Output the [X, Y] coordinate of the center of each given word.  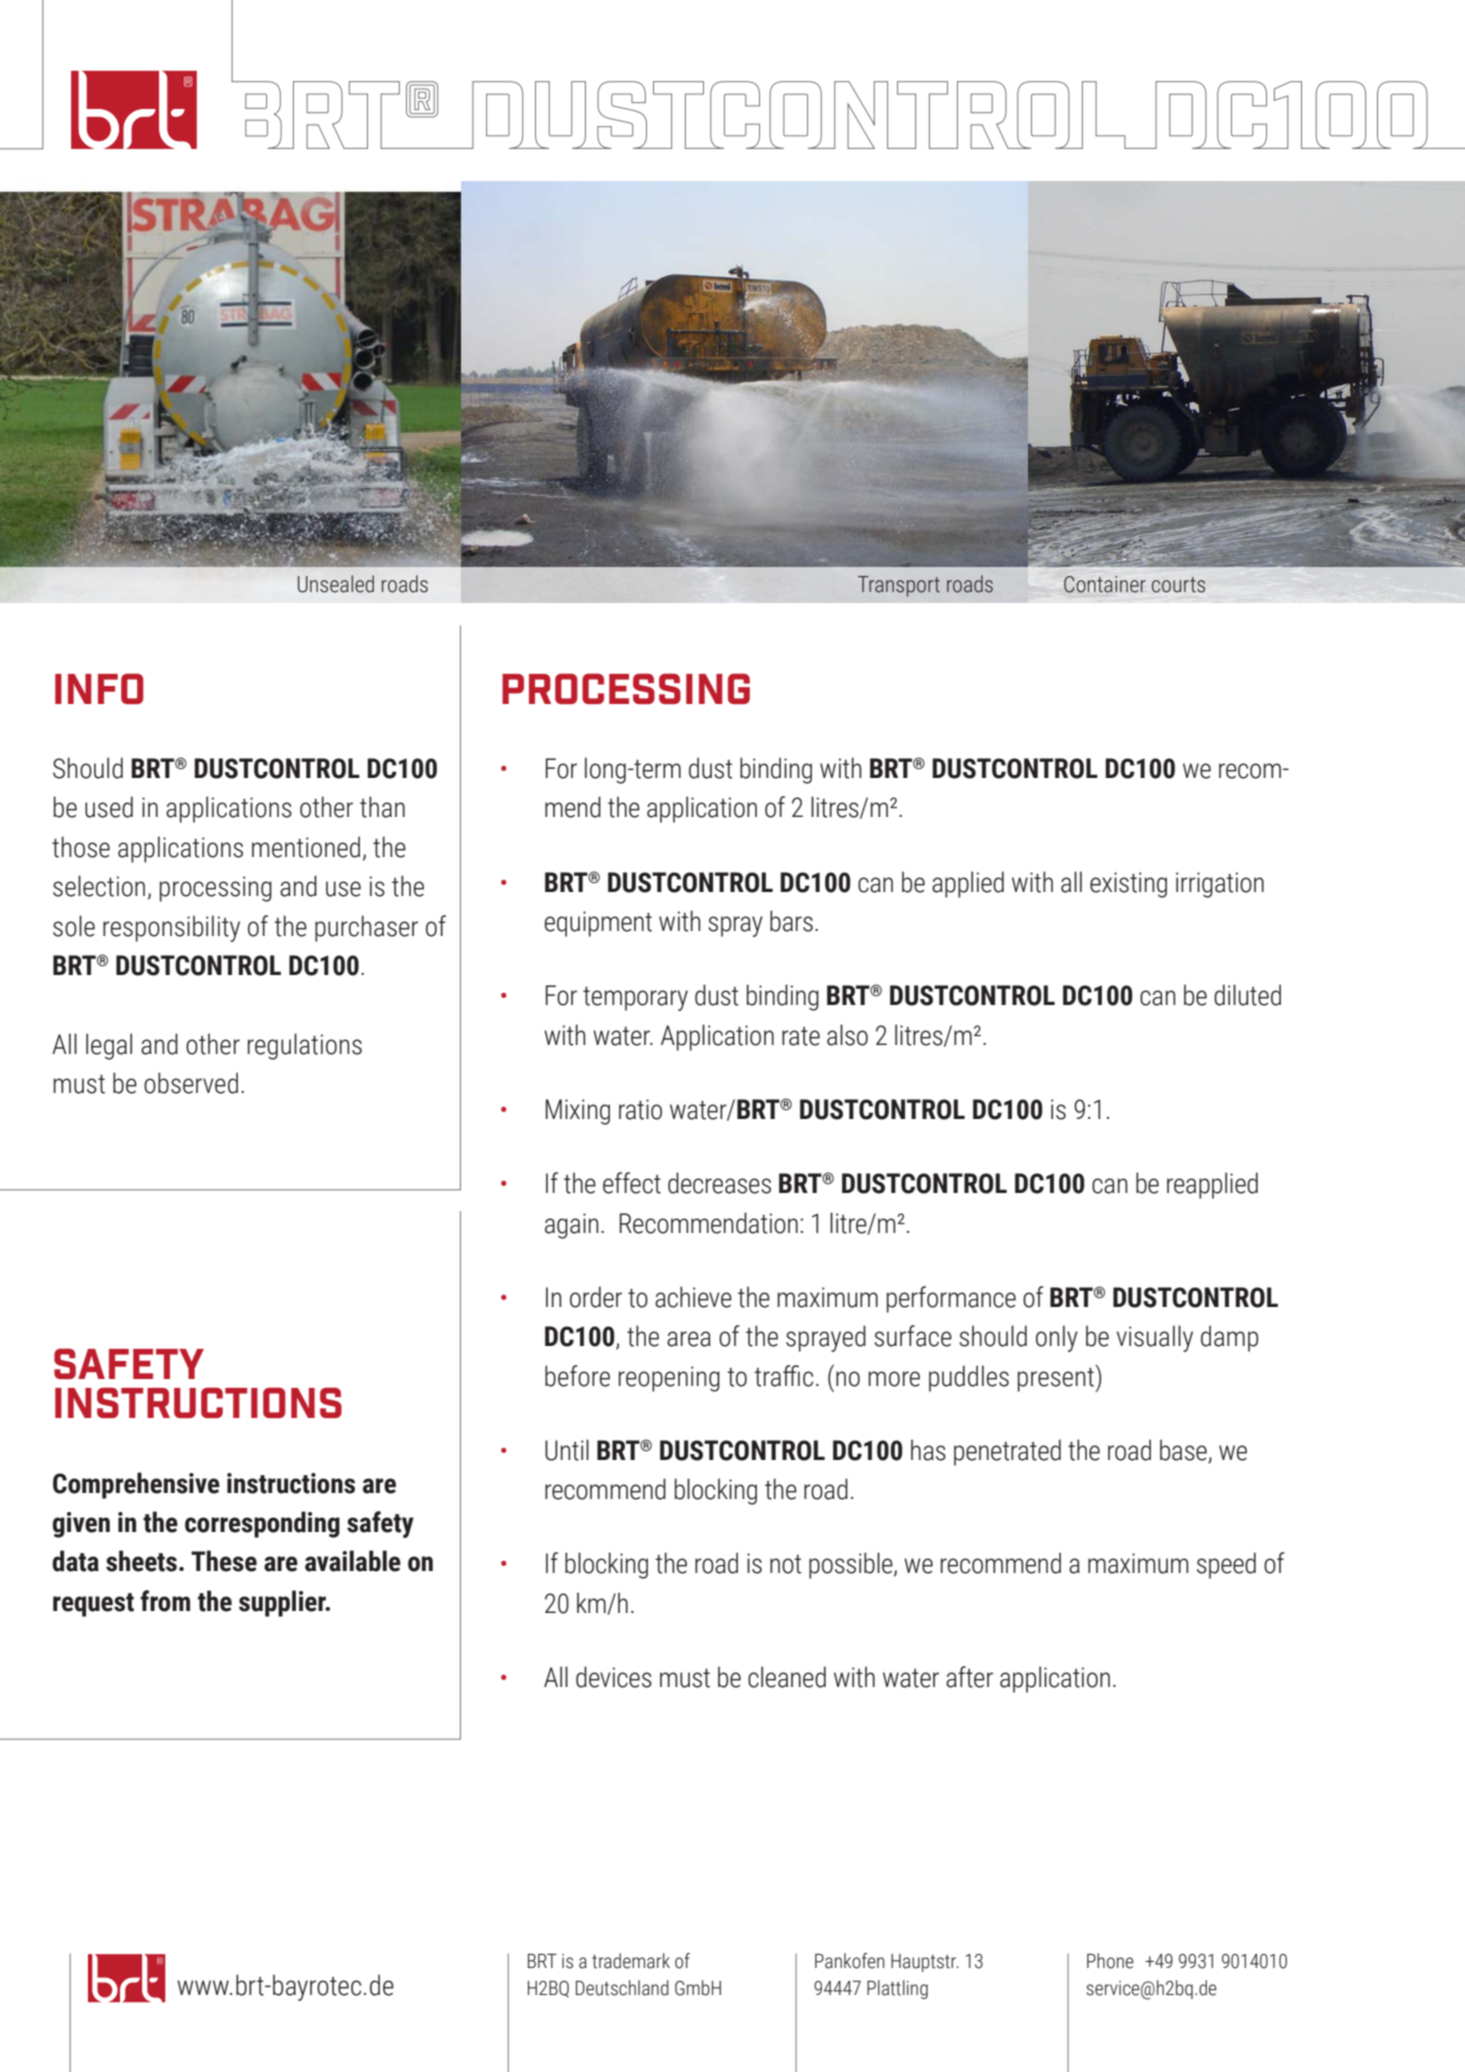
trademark [631, 1961]
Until [567, 1450]
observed [191, 1083]
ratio [640, 1109]
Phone [1110, 1961]
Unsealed [336, 584]
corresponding [262, 1524]
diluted [1247, 995]
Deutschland [622, 1988]
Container [1105, 584]
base [1184, 1451]
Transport [899, 586]
